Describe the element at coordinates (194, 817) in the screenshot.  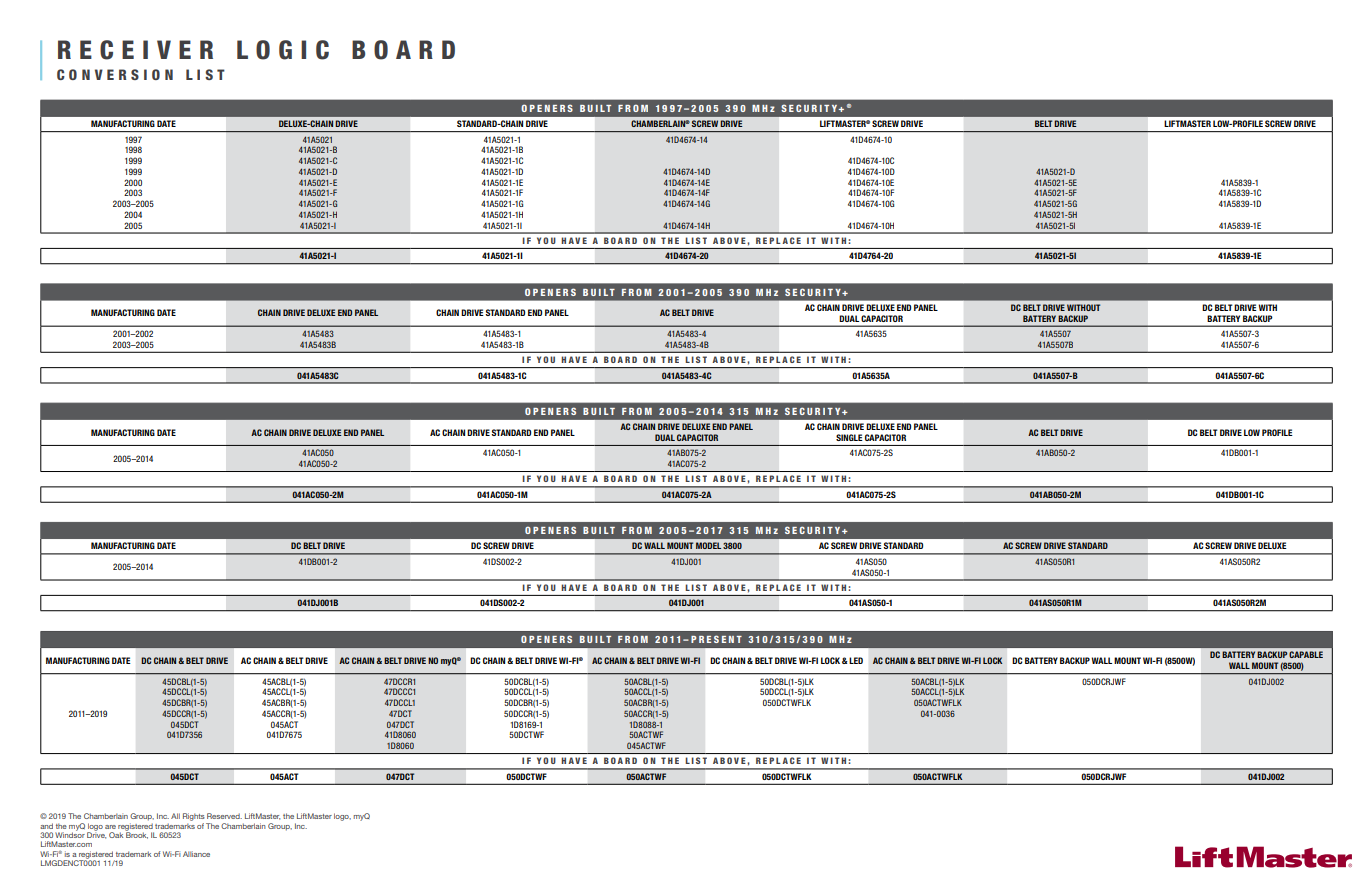
I see `Rights` at that location.
